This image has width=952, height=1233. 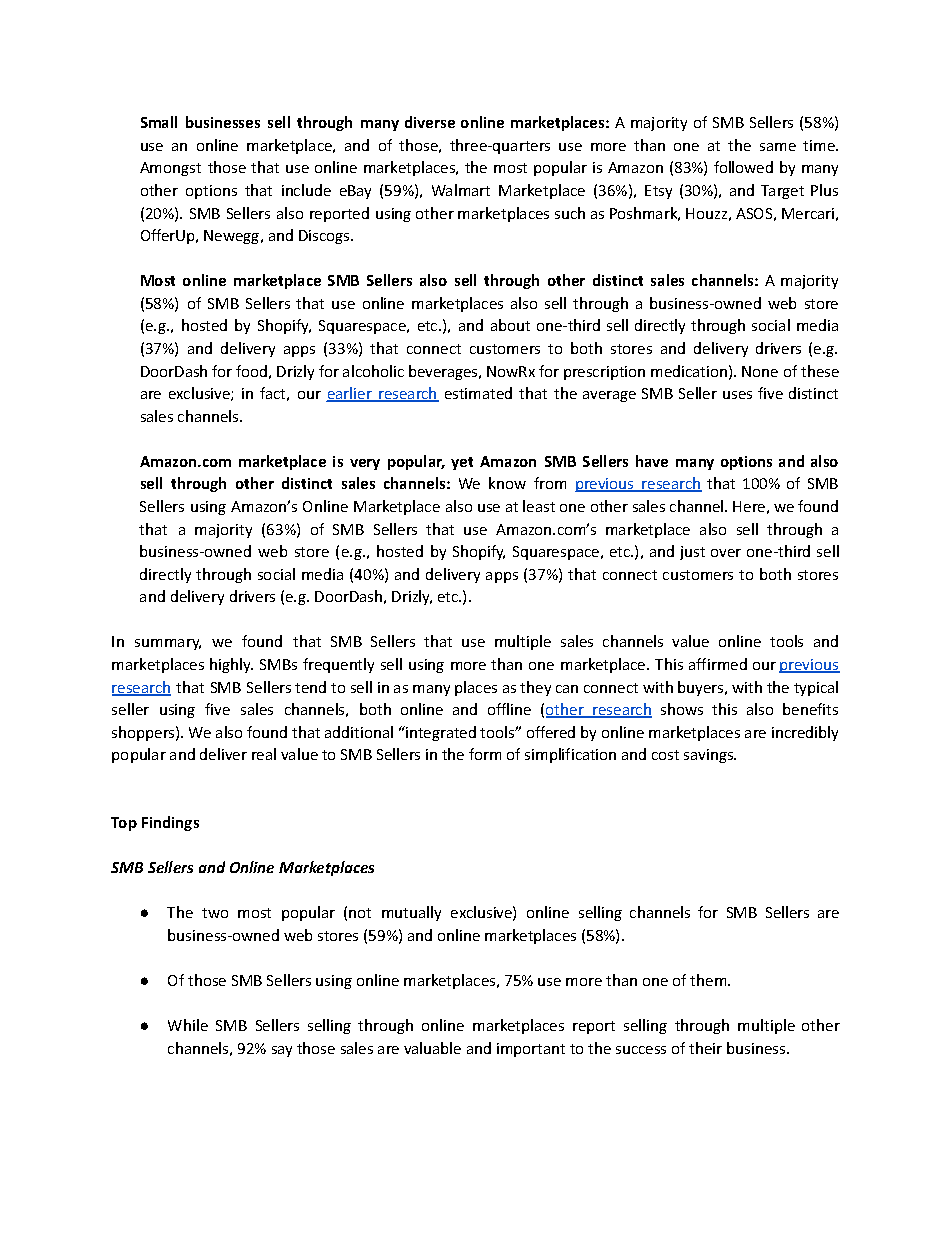 I want to click on followed, so click(x=743, y=167).
